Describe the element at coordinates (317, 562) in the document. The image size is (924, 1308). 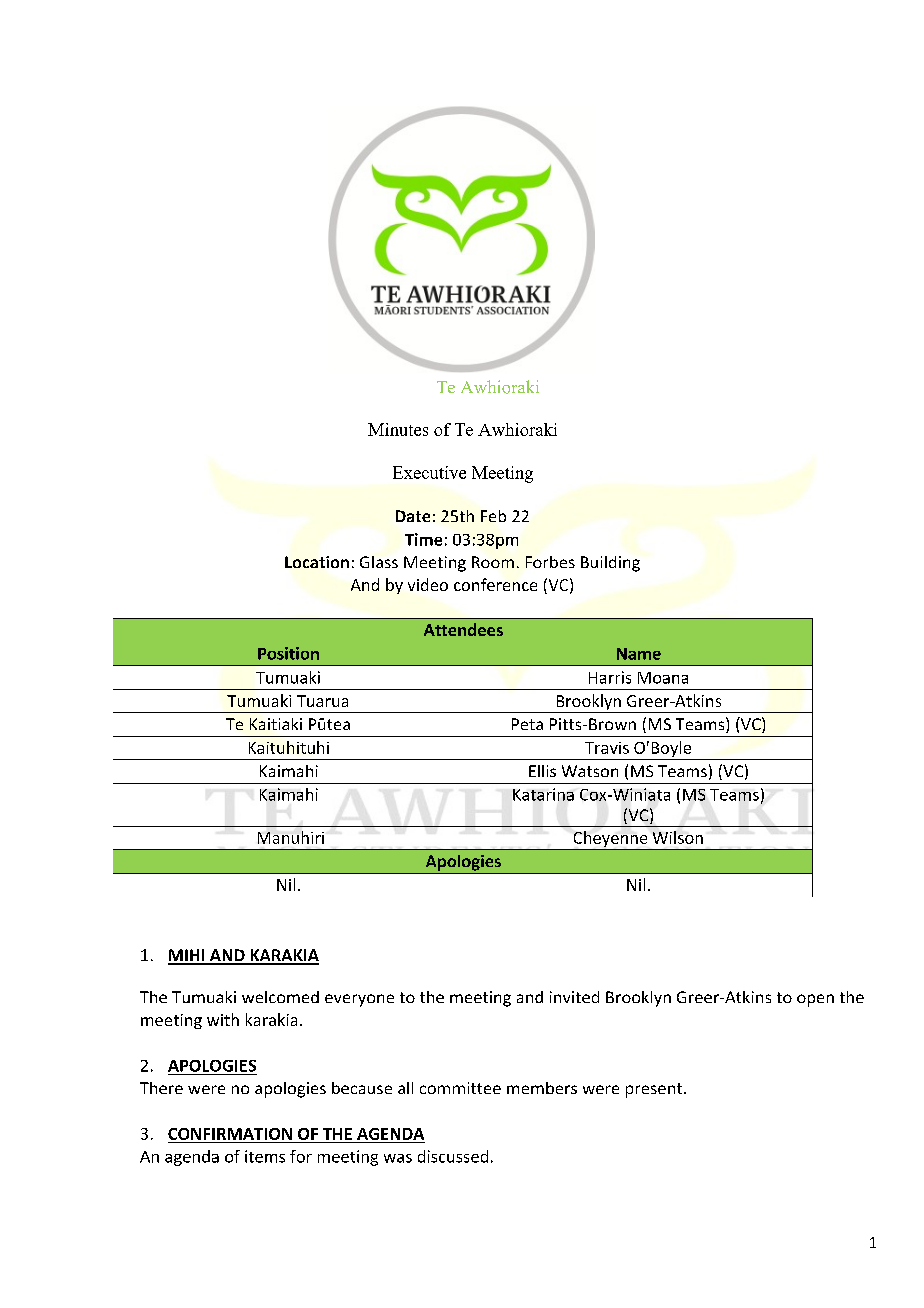
I see `Location` at that location.
